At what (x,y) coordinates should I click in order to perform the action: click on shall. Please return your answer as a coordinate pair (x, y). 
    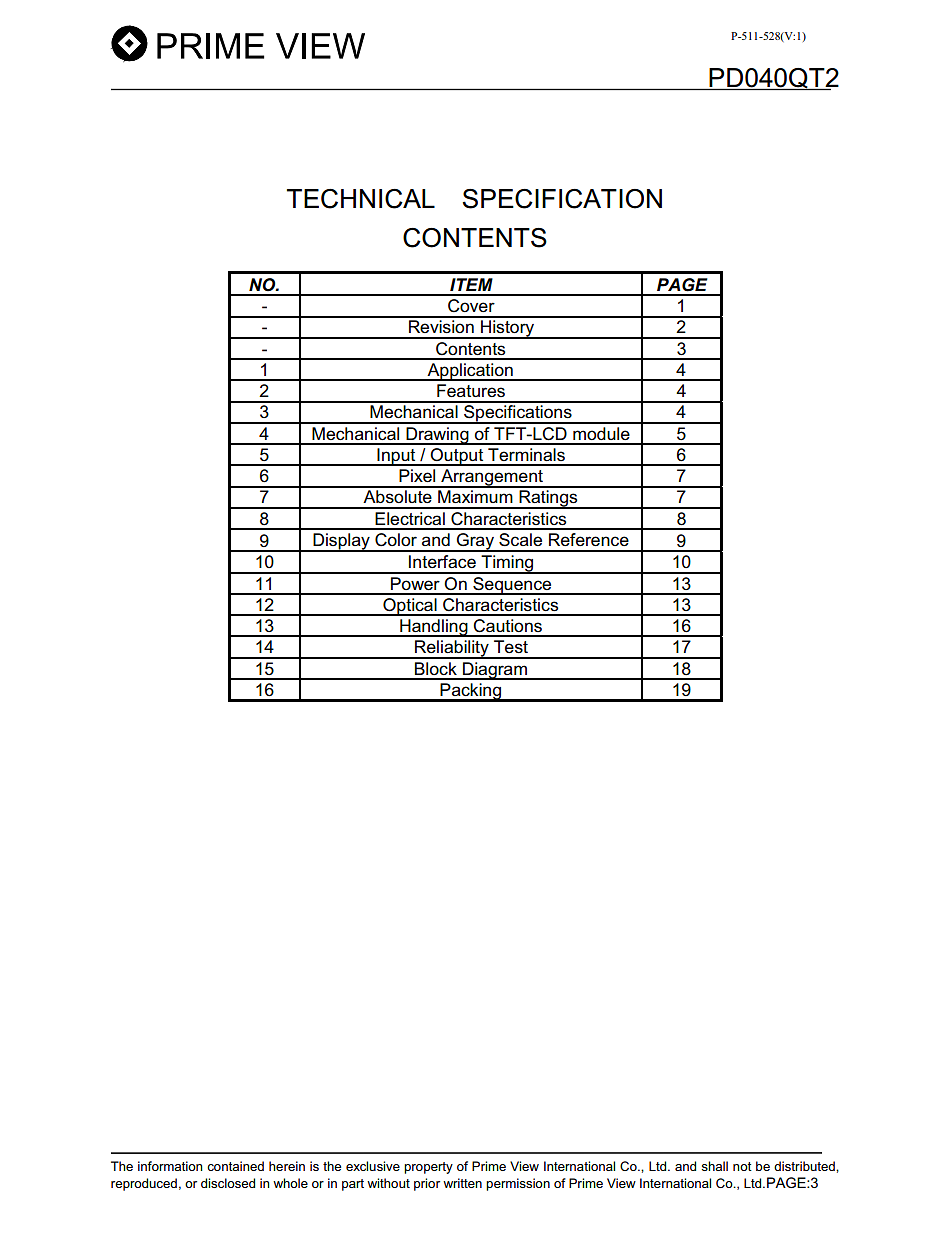
    Looking at the image, I should click on (714, 1166).
